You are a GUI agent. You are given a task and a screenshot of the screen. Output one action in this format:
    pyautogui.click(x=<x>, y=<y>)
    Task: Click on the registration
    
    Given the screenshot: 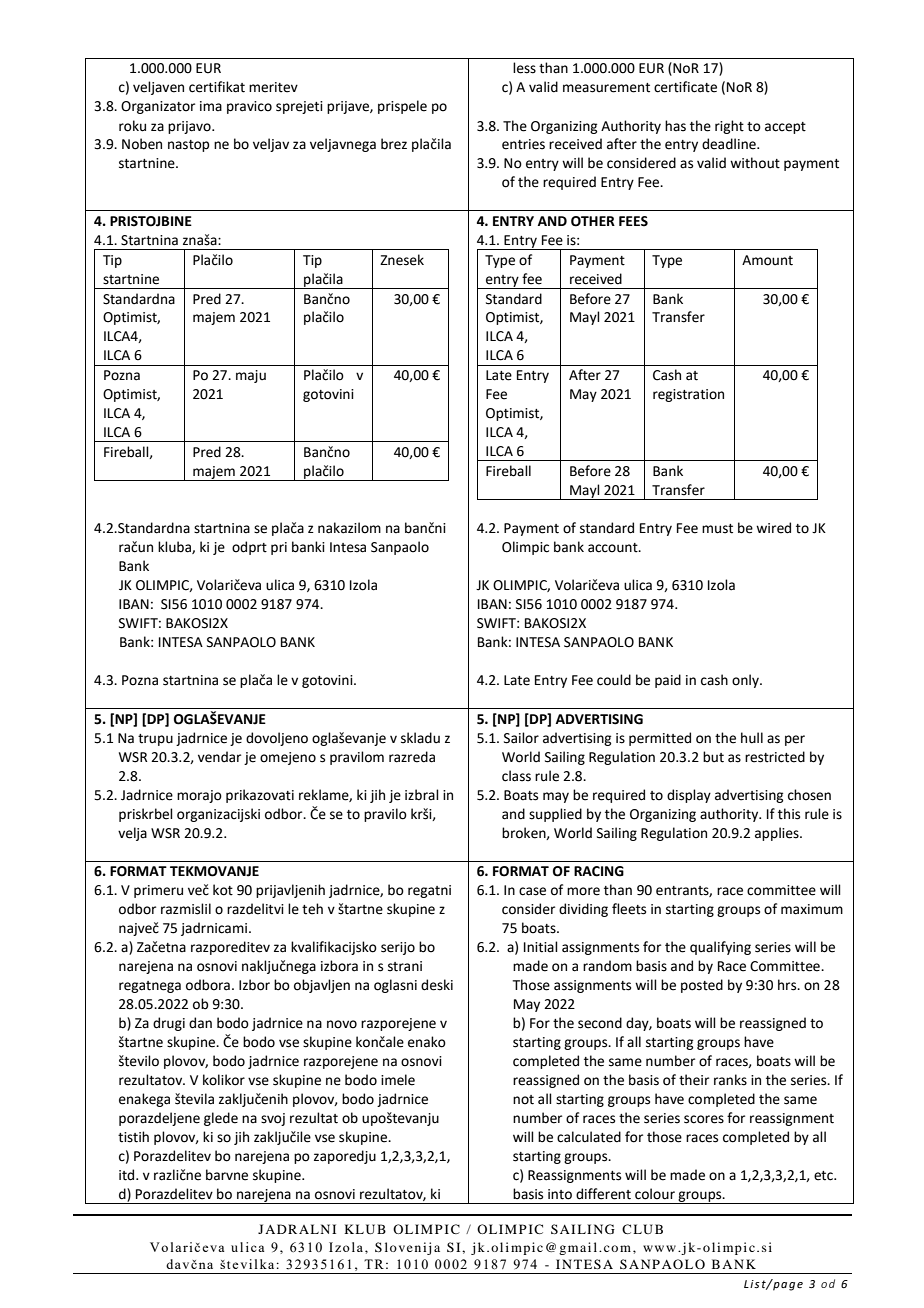 What is the action you would take?
    pyautogui.click(x=688, y=395)
